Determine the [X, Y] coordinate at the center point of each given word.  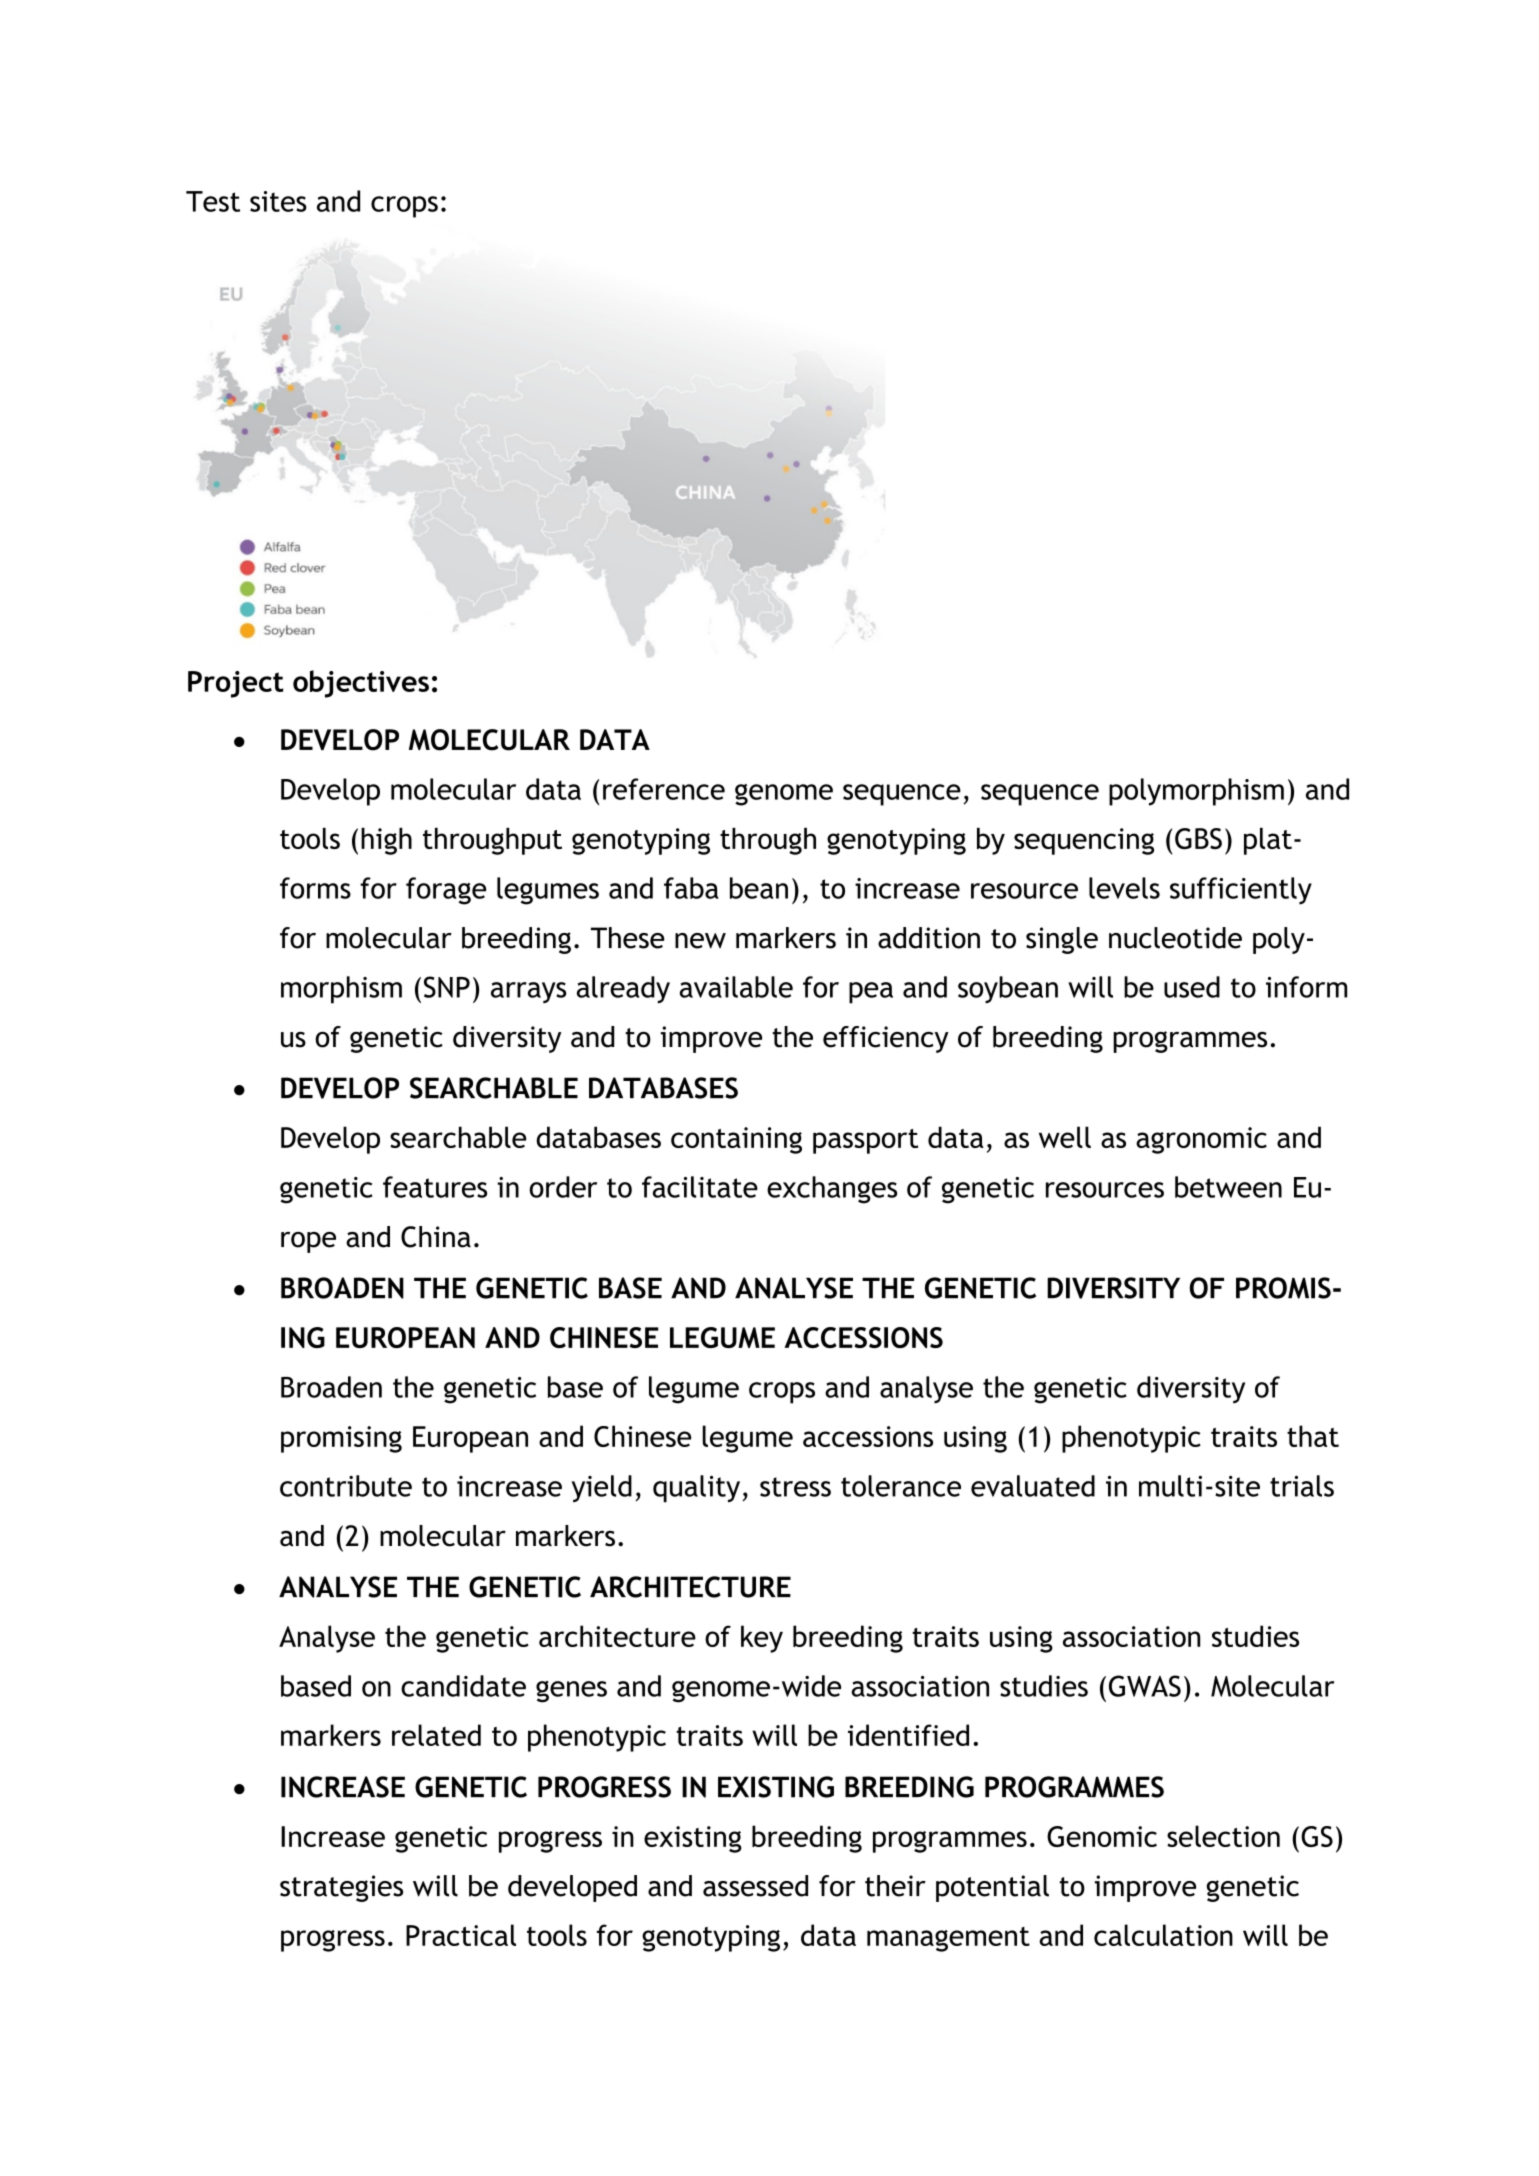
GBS [1198, 839]
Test [213, 201]
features [435, 1187]
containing [736, 1140]
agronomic [1201, 1140]
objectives [361, 684]
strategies [341, 1888]
